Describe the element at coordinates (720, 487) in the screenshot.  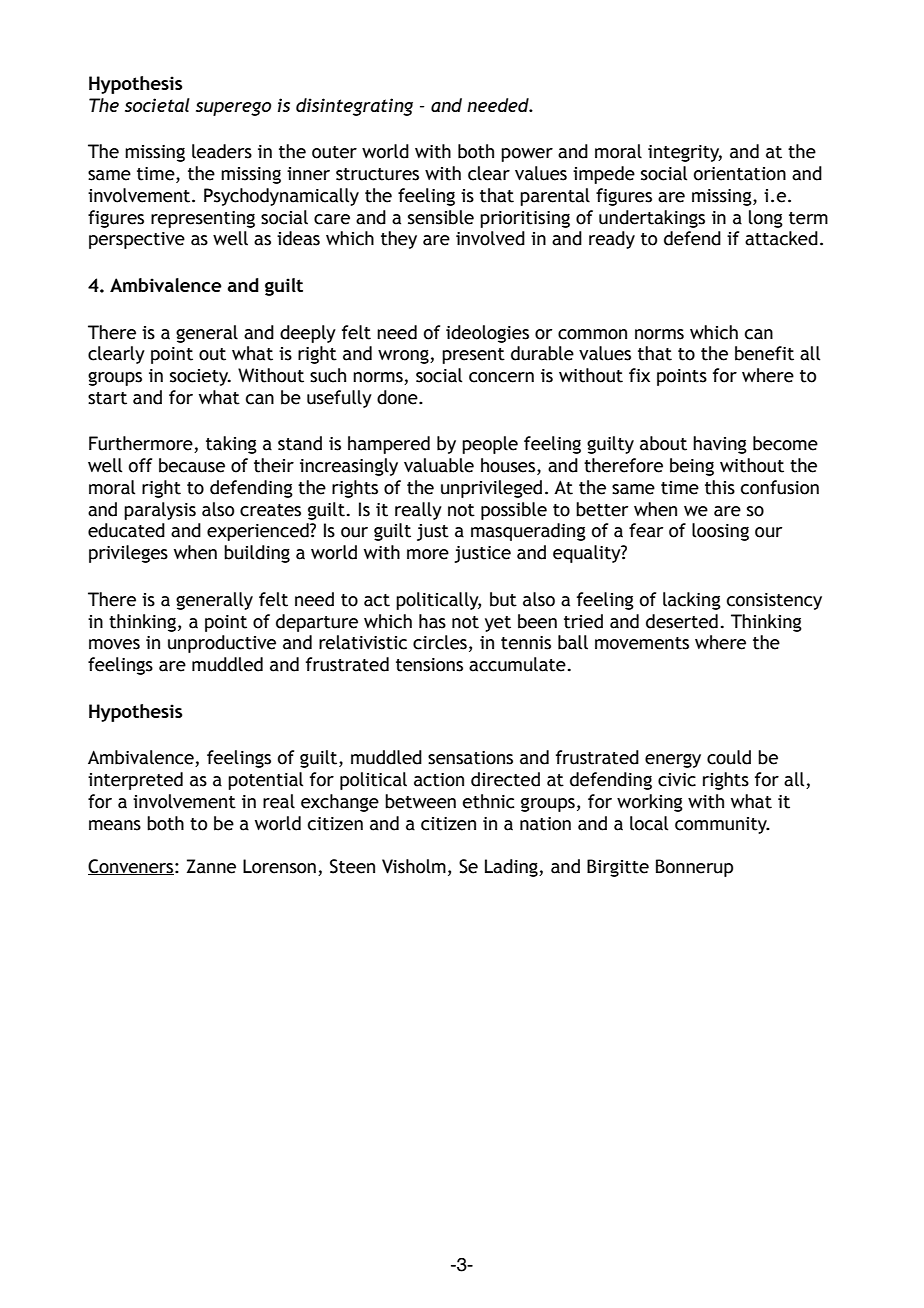
I see `this` at that location.
